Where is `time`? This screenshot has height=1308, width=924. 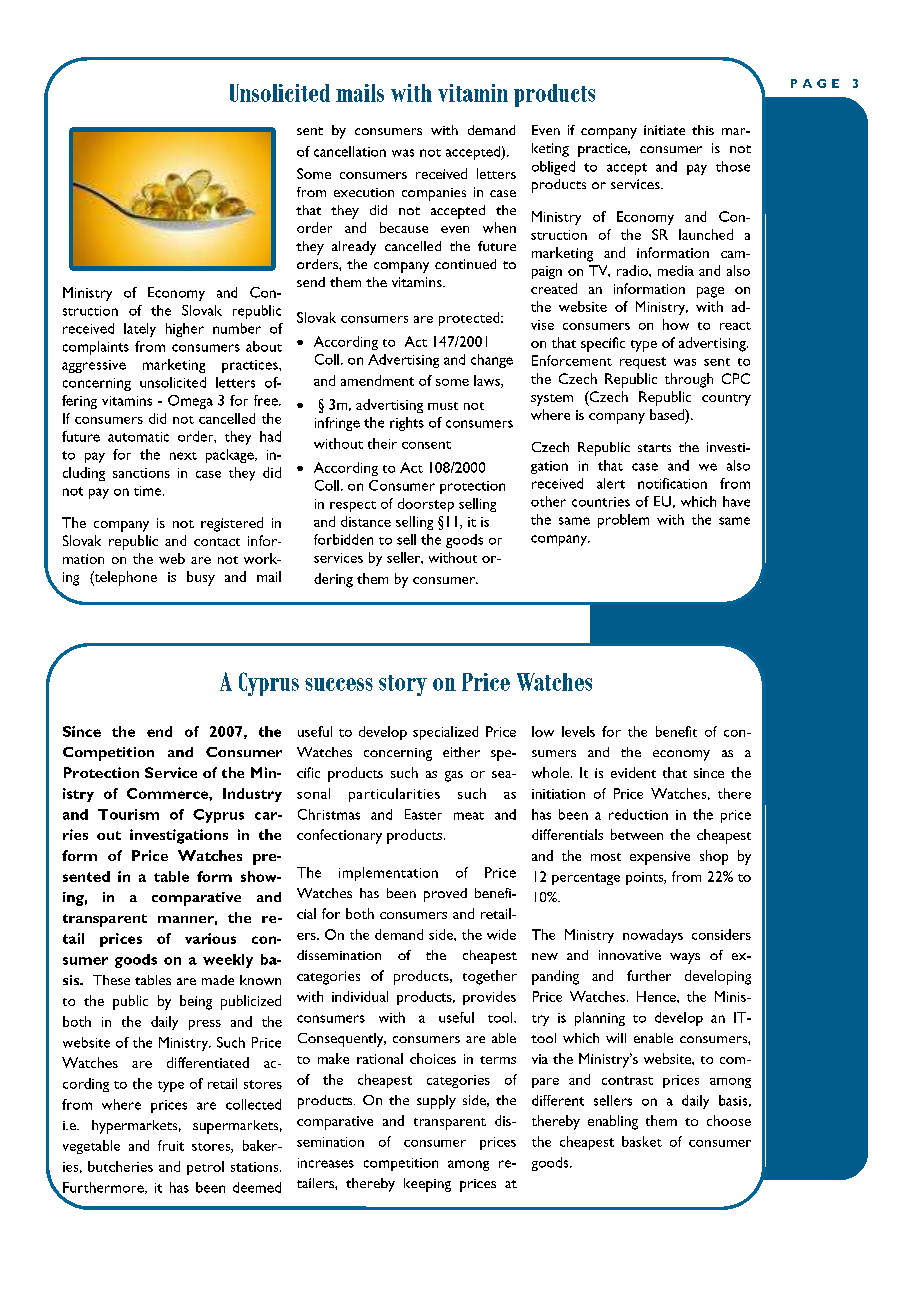 time is located at coordinates (149, 491).
